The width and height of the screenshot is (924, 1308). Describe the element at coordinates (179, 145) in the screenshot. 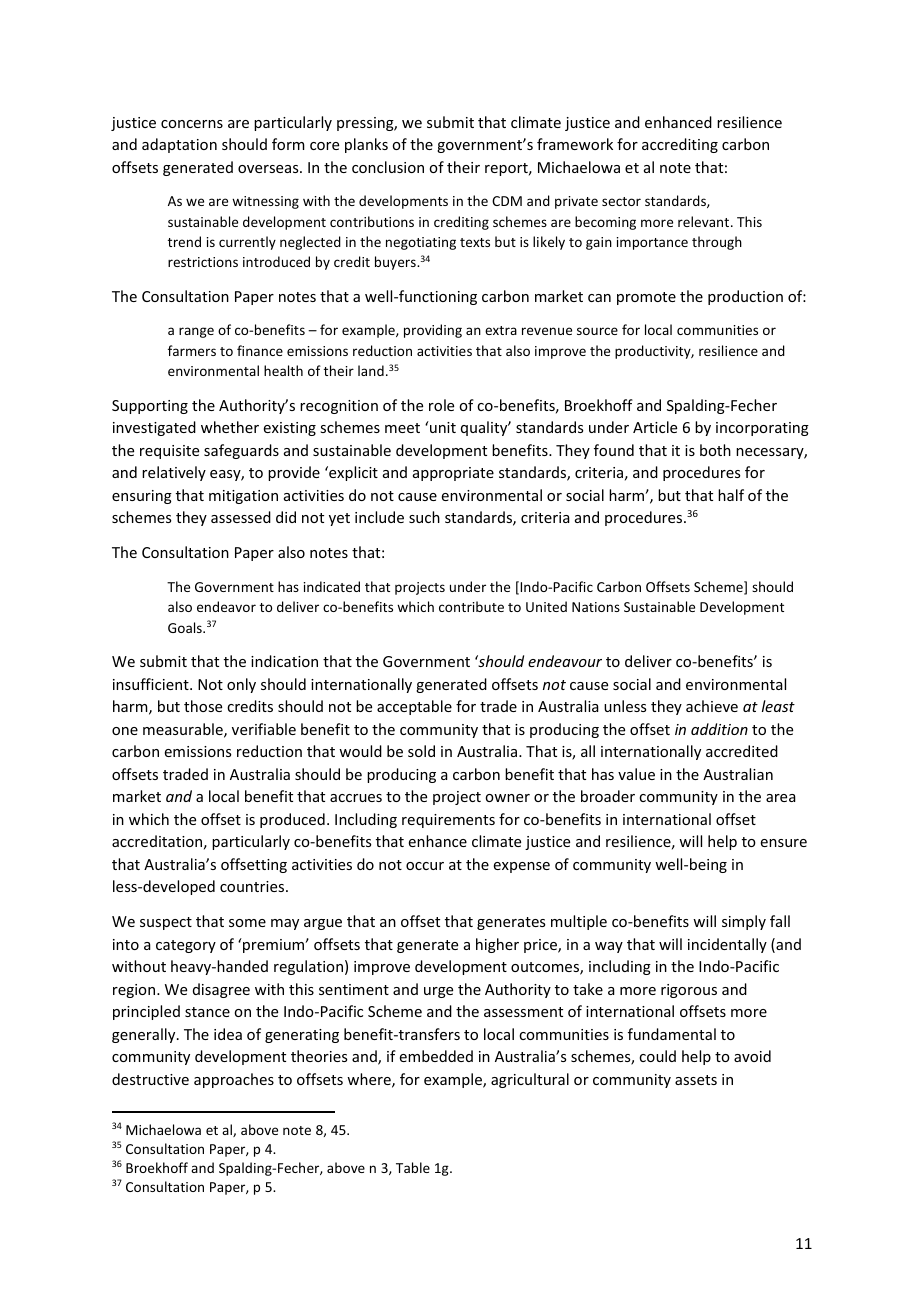

I see `adaptation` at that location.
